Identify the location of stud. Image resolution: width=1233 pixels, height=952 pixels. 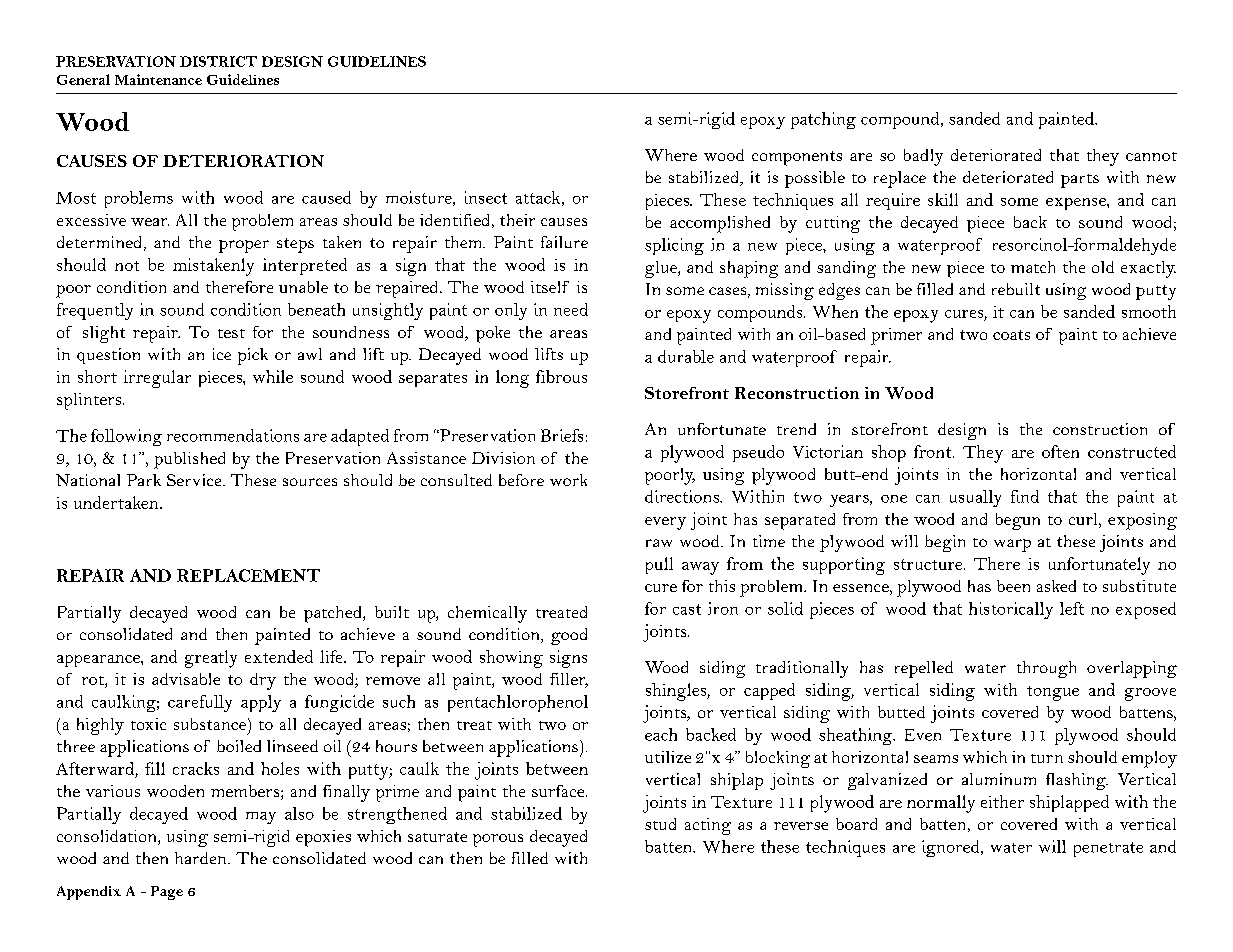
(660, 824).
